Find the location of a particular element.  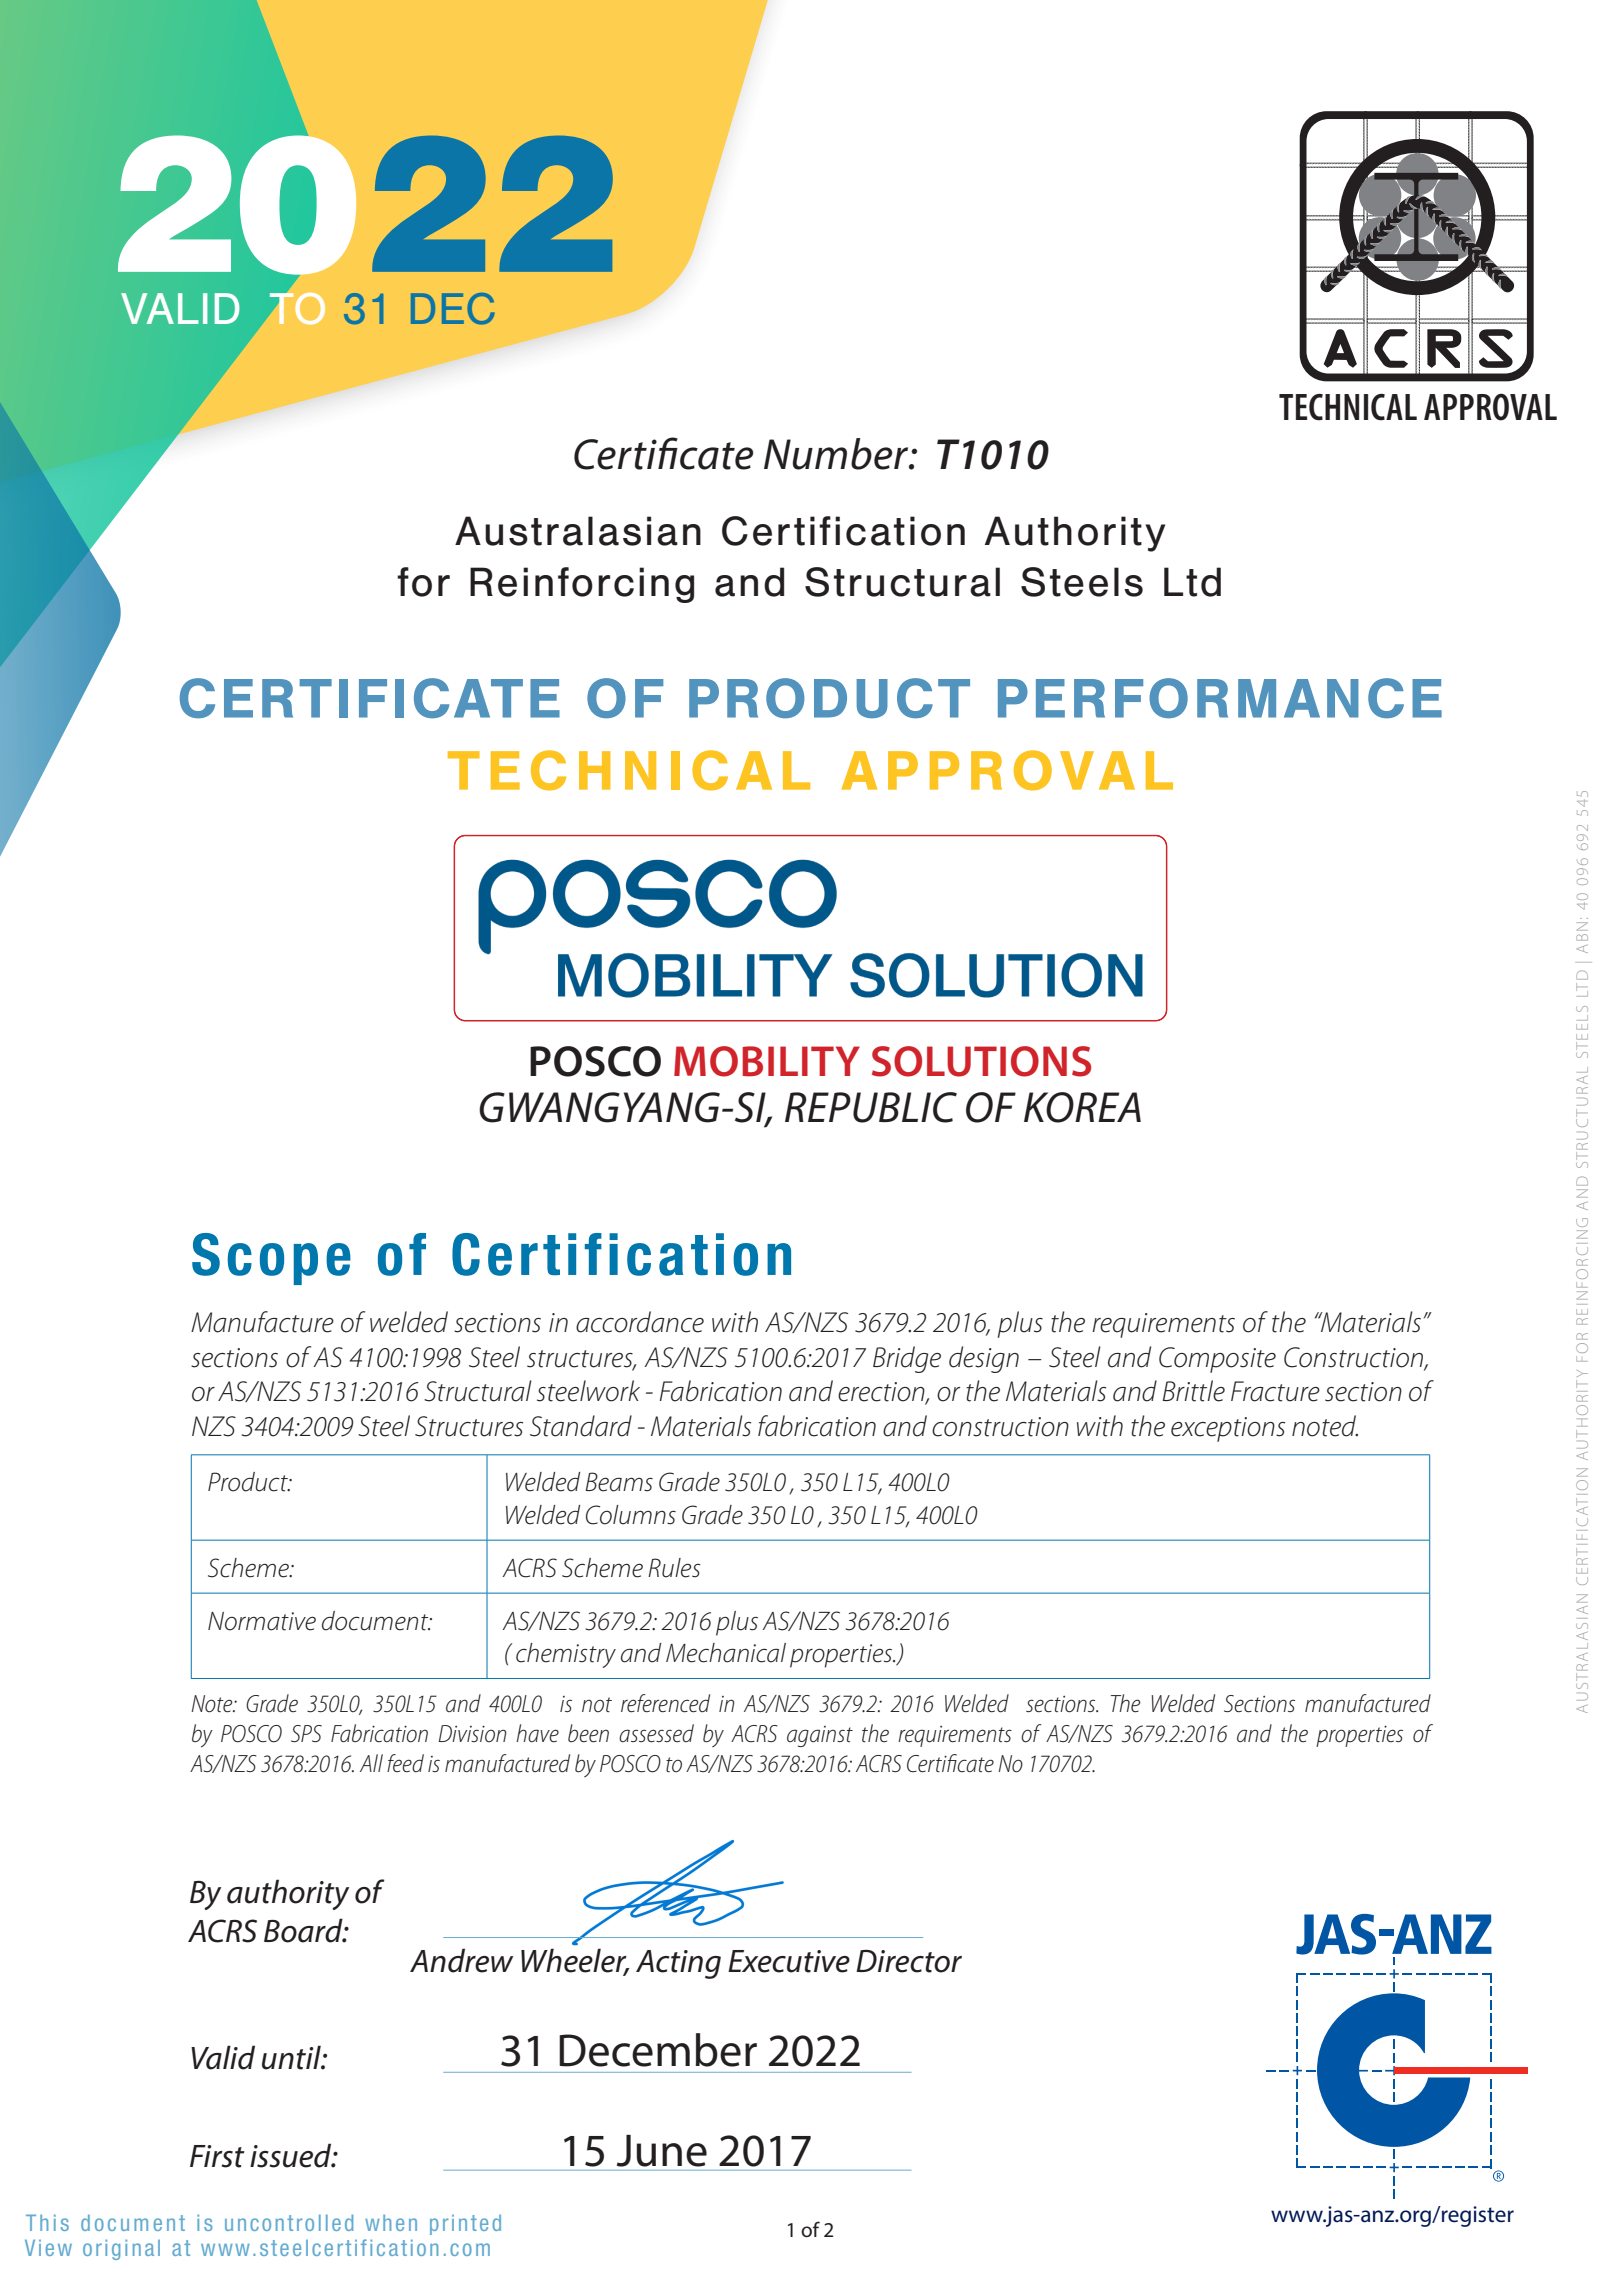

exceptions is located at coordinates (1228, 1429).
